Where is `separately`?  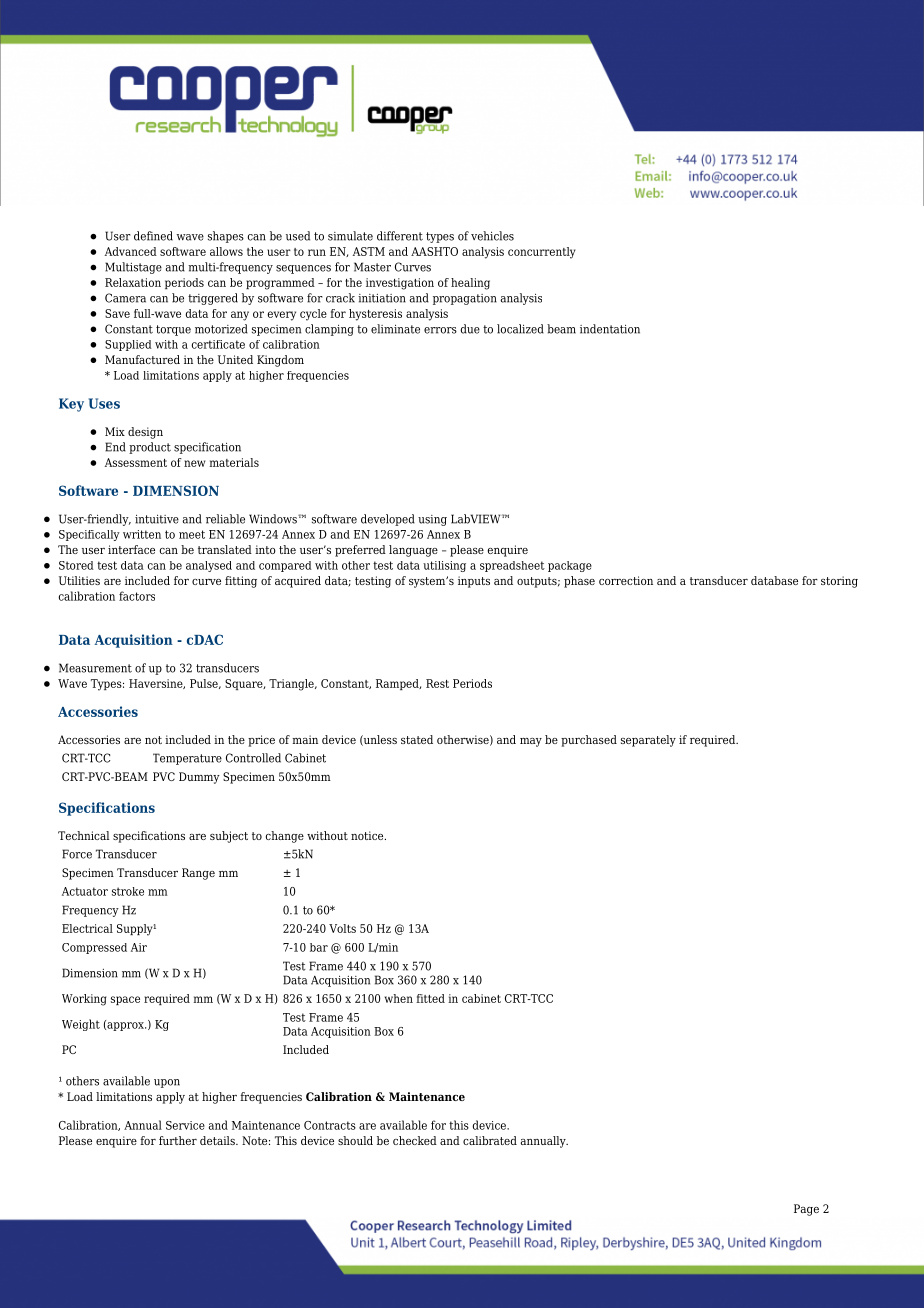
separately is located at coordinates (648, 741).
